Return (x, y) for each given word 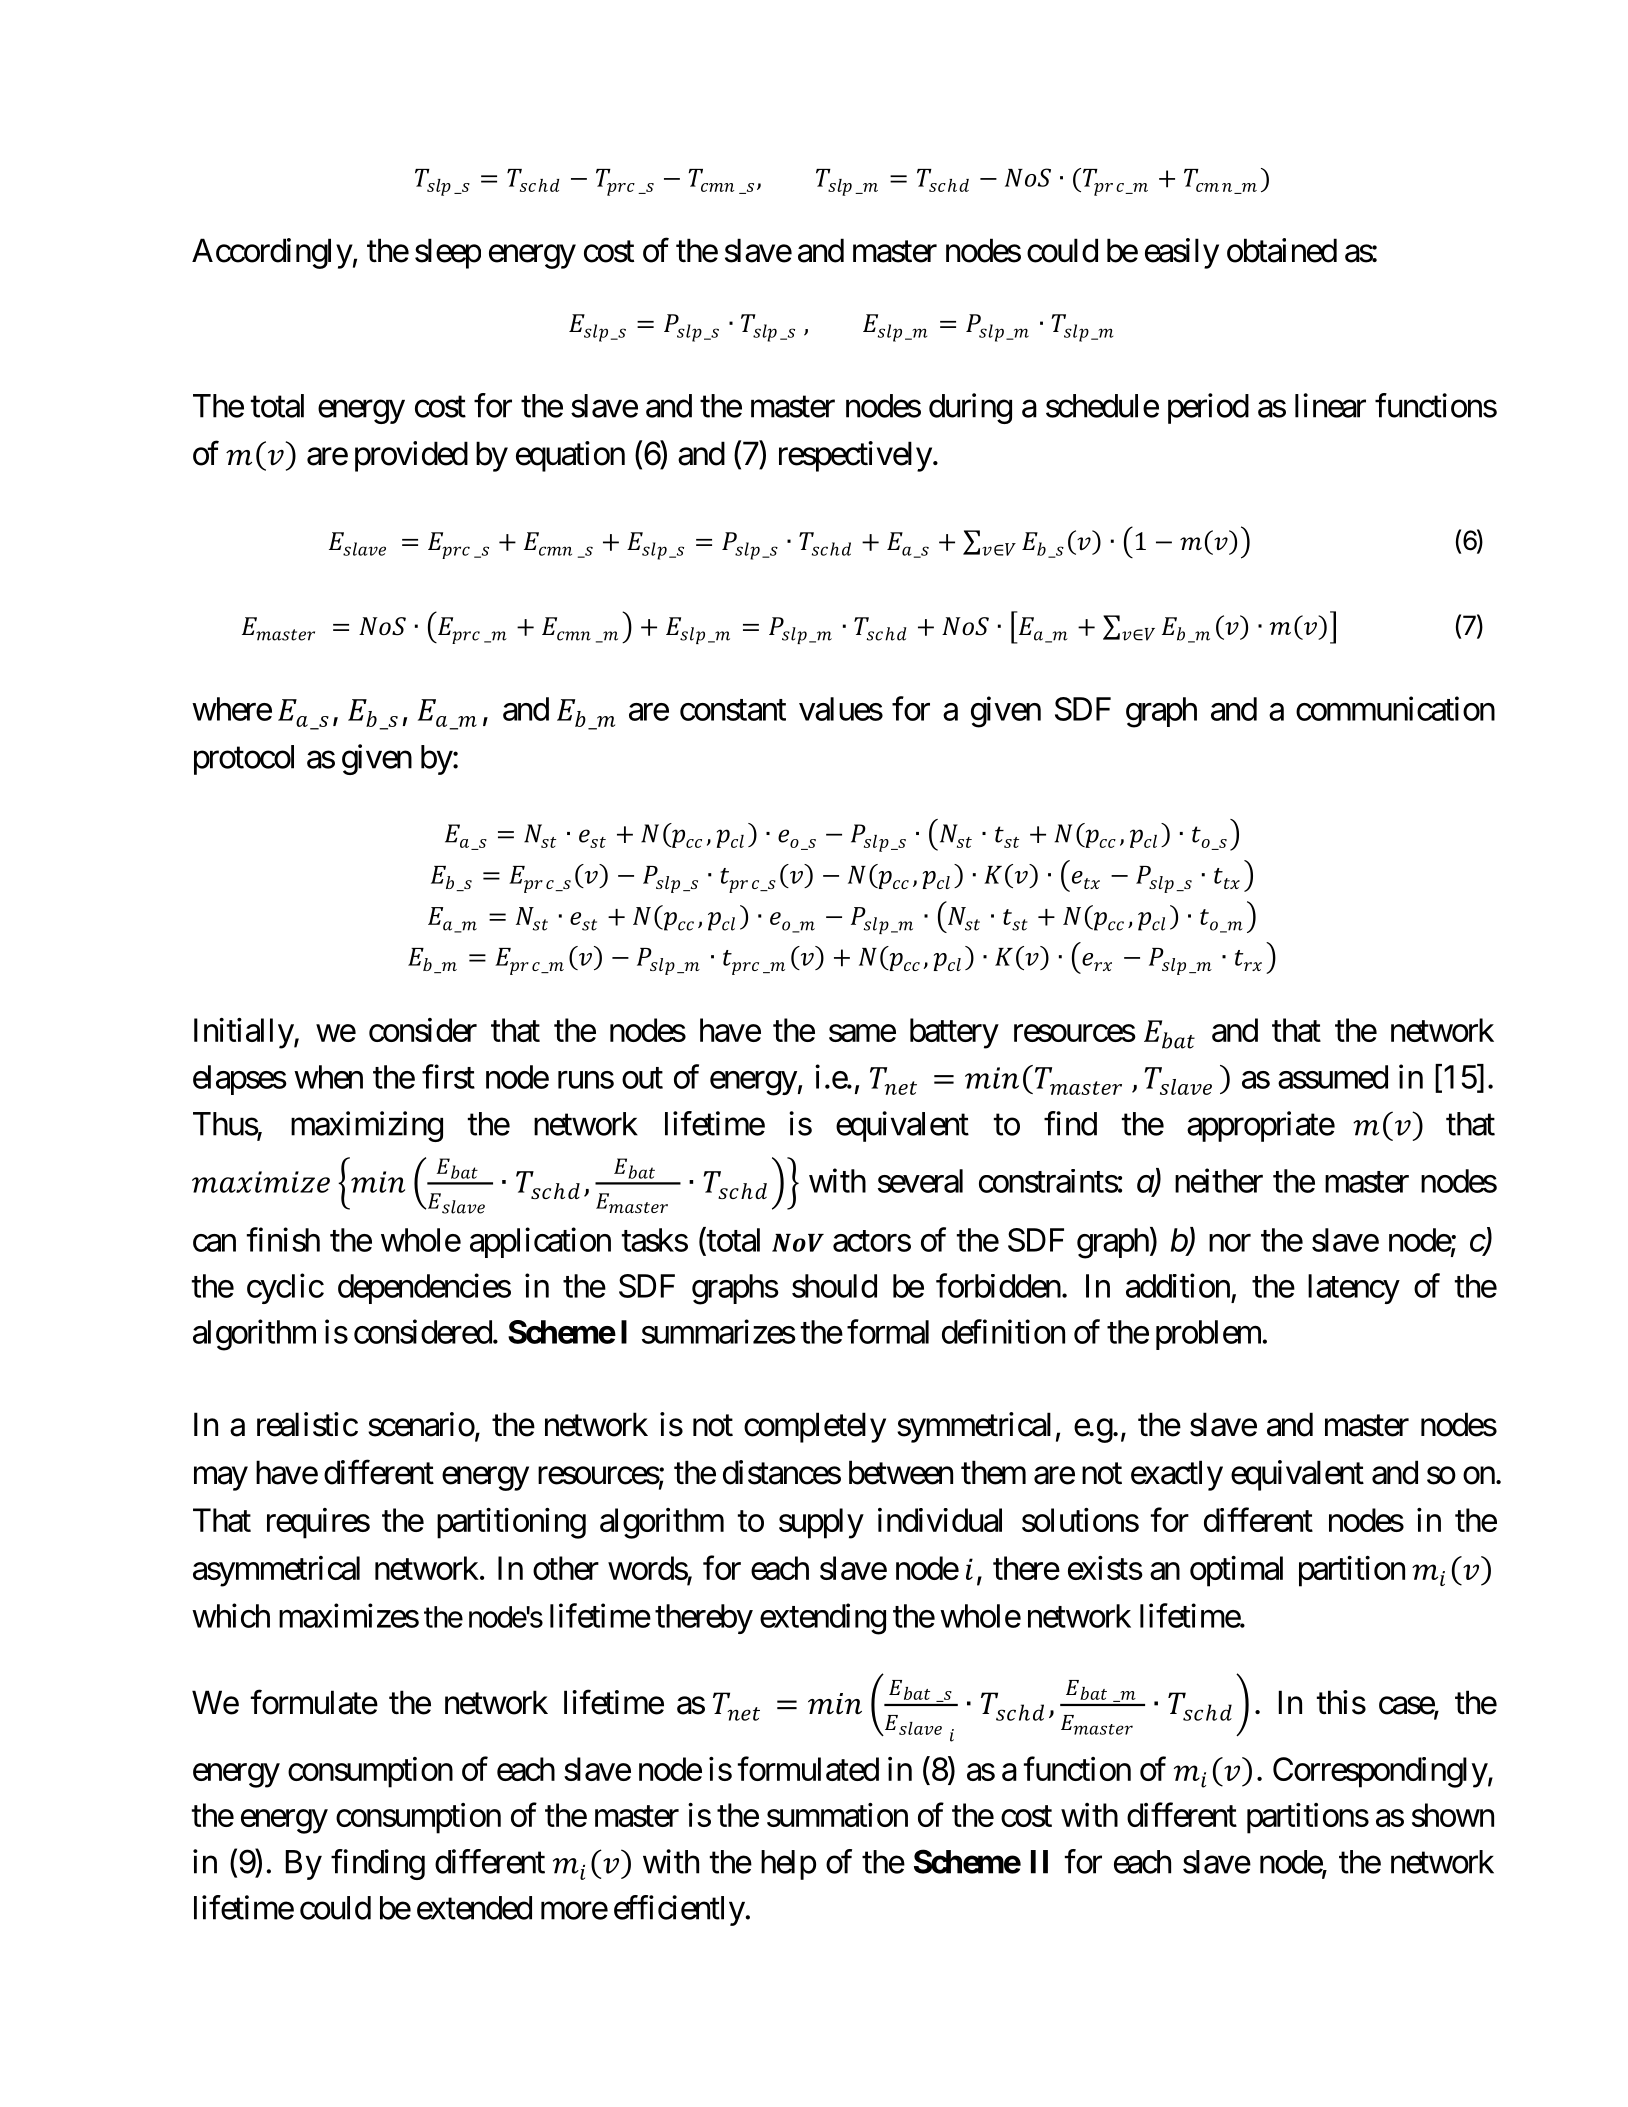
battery (954, 1033)
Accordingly (272, 253)
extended (474, 1908)
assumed (1333, 1077)
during (970, 408)
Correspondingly (1380, 1772)
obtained (1282, 250)
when (328, 1077)
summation (837, 1815)
